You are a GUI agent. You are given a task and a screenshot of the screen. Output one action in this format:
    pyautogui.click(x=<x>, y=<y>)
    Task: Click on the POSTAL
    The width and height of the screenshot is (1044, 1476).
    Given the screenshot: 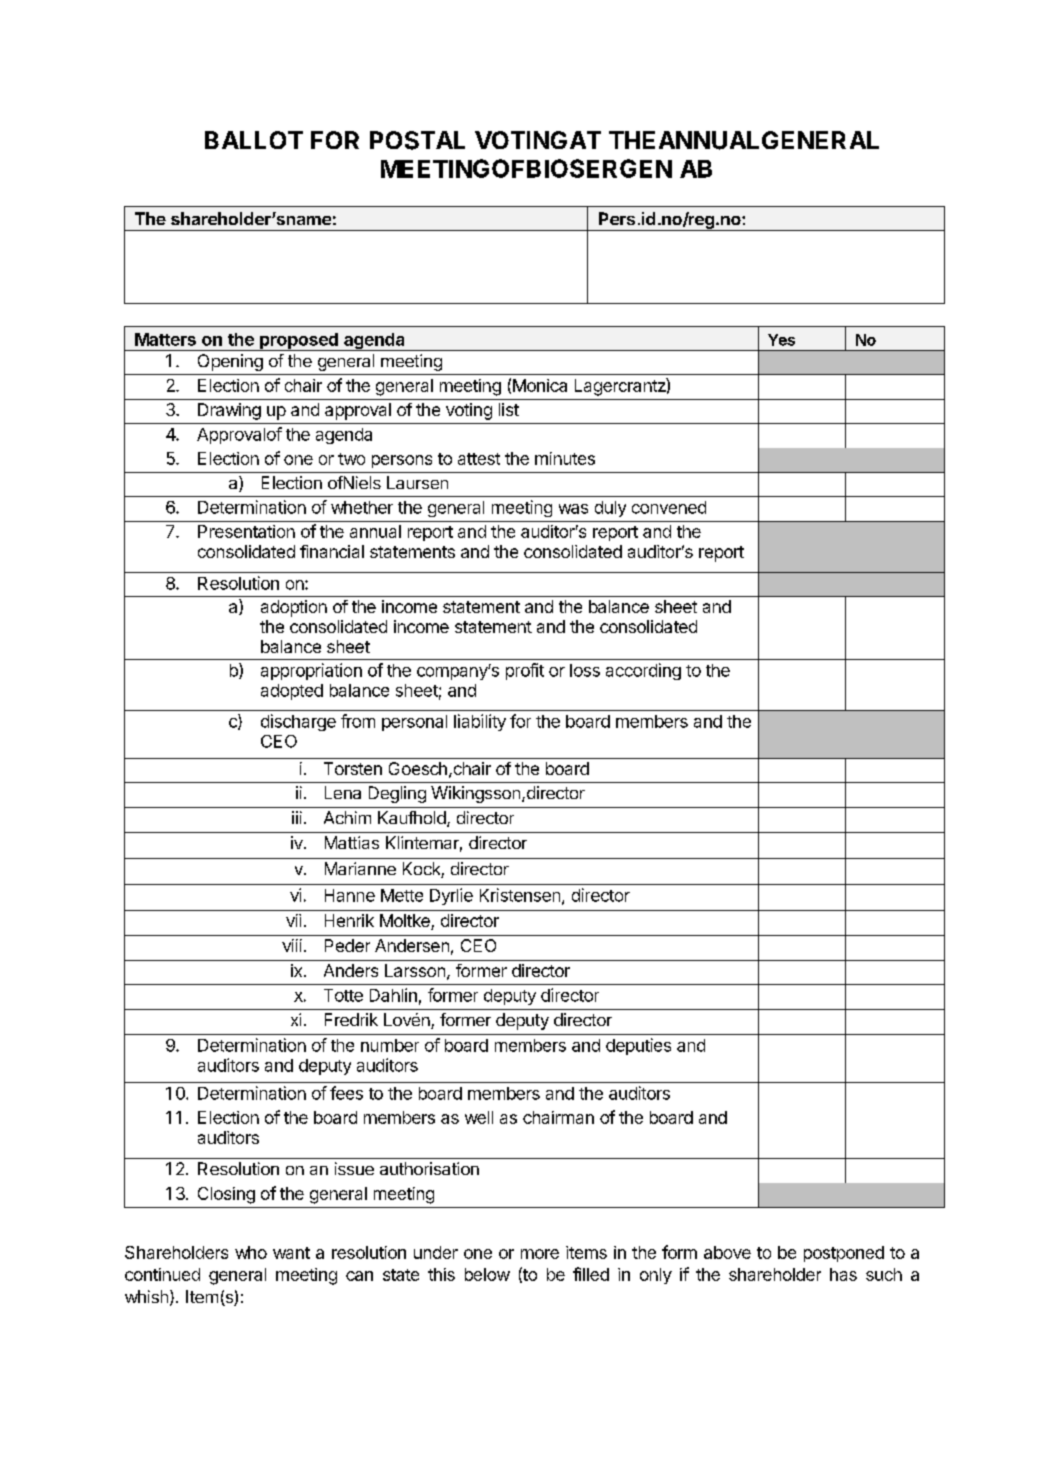 What is the action you would take?
    pyautogui.click(x=417, y=140)
